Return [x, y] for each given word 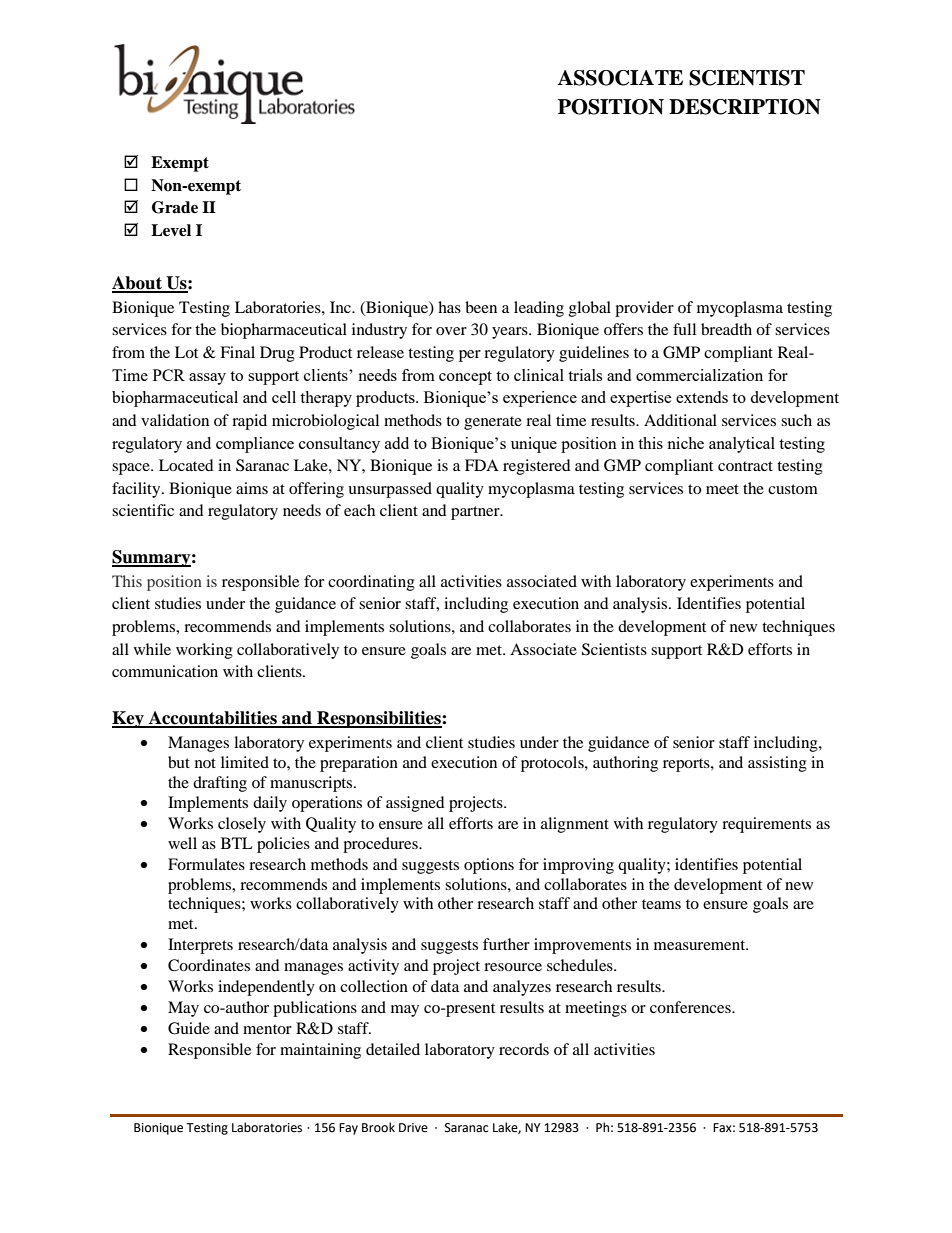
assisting [777, 764]
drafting [220, 784]
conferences [691, 1007]
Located [186, 465]
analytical [742, 445]
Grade [175, 207]
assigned [415, 804]
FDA [482, 465]
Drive [413, 1128]
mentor [267, 1029]
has [449, 307]
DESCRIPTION [745, 107]
